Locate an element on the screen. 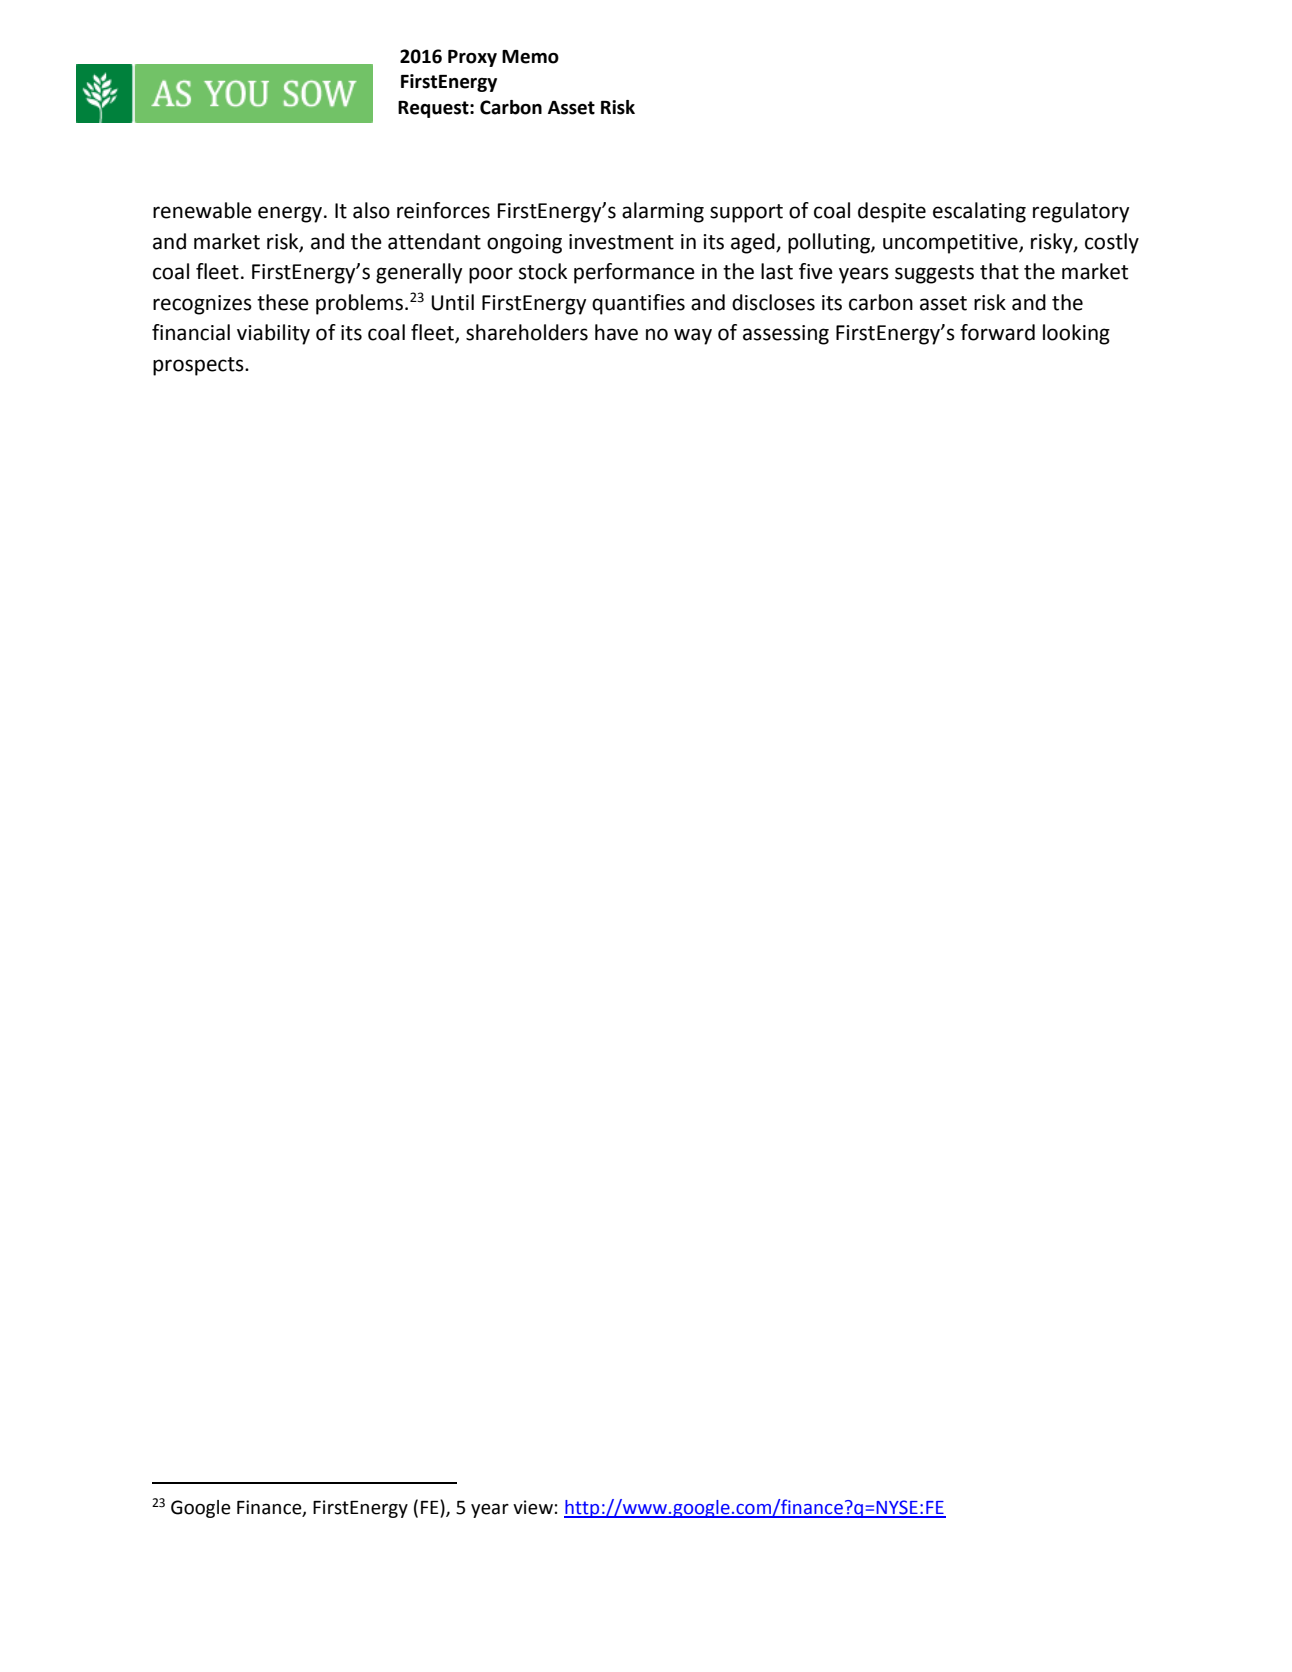 This screenshot has width=1292, height=1672. have is located at coordinates (616, 332).
